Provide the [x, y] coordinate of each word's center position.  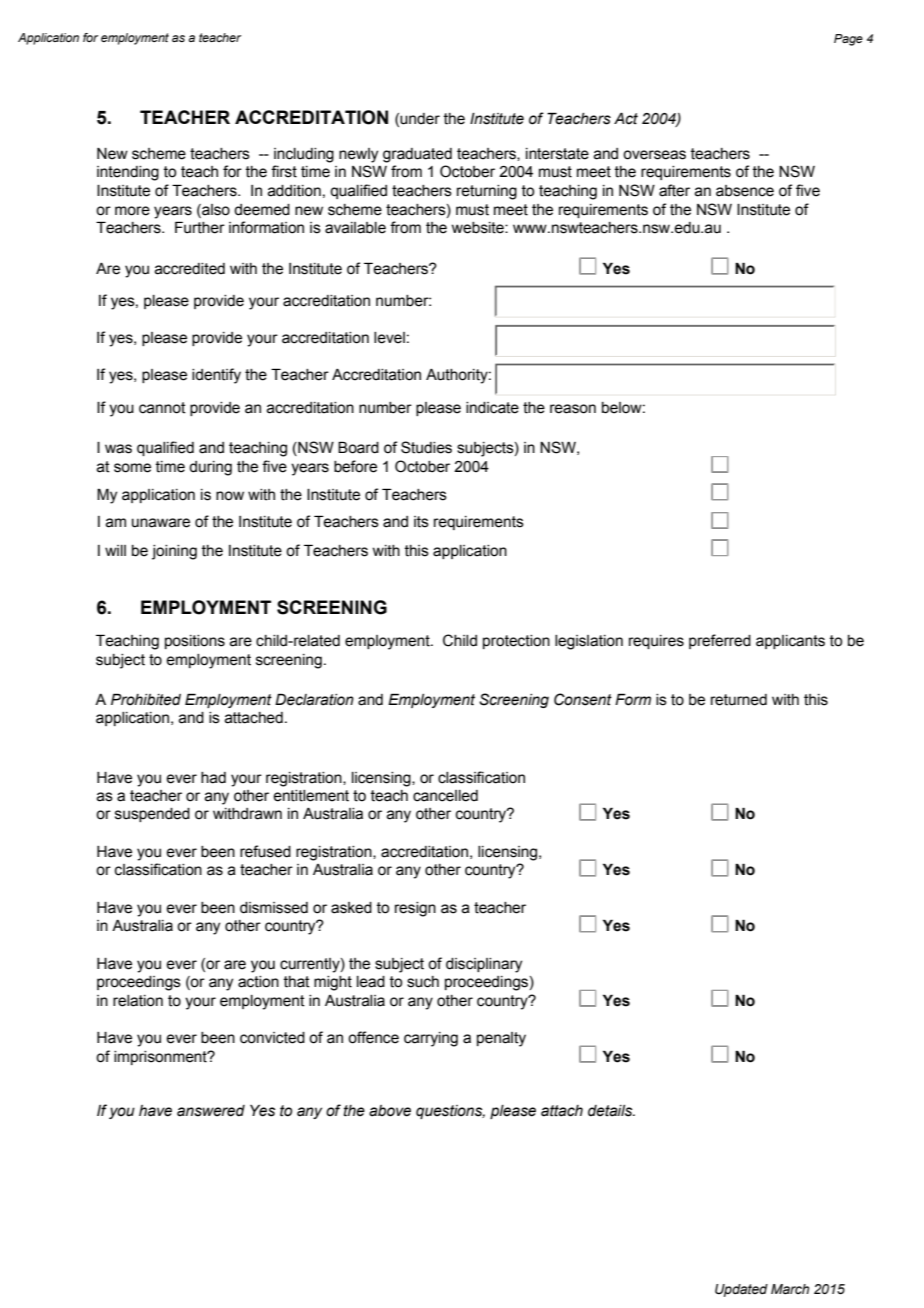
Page [848, 40]
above [390, 1111]
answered [211, 1111]
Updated [741, 1290]
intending [128, 173]
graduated [417, 155]
